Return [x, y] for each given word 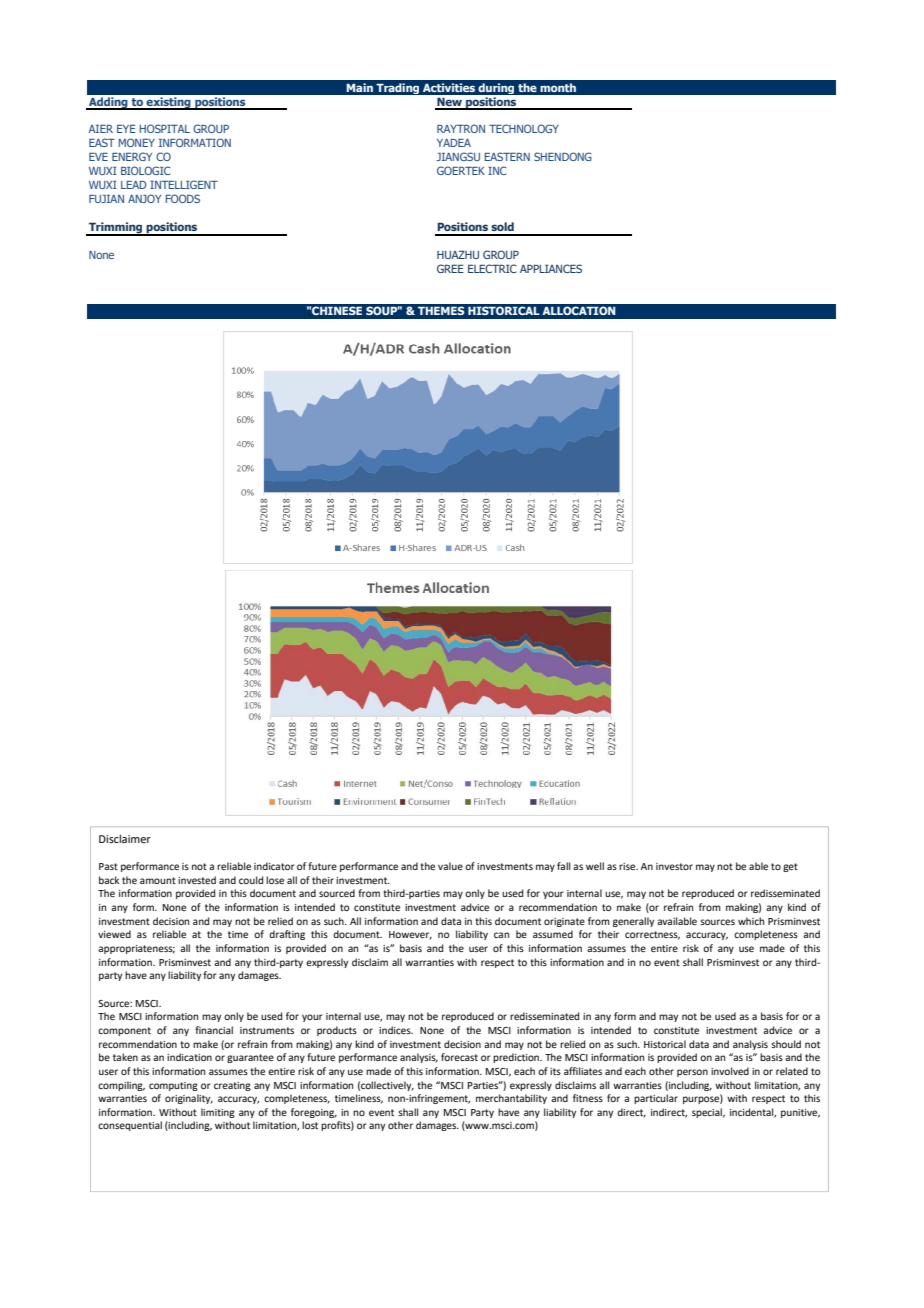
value [450, 866]
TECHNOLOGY [524, 128]
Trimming [116, 229]
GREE [450, 268]
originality [189, 1099]
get [790, 867]
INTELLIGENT [184, 184]
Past [108, 866]
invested [197, 880]
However [410, 935]
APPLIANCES [551, 268]
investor [674, 866]
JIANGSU [458, 156]
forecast [459, 1057]
